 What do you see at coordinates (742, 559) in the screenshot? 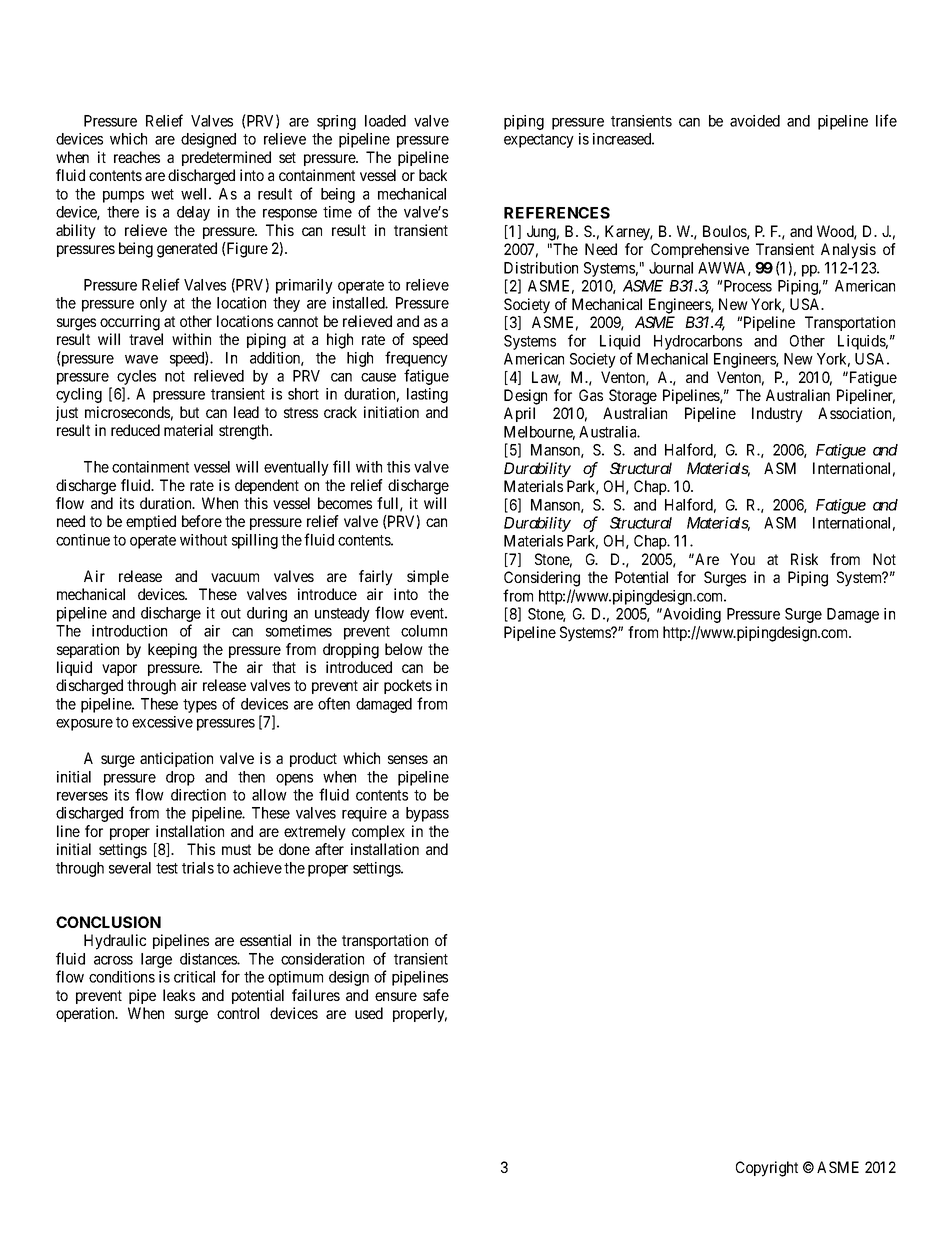
I see `You` at bounding box center [742, 559].
